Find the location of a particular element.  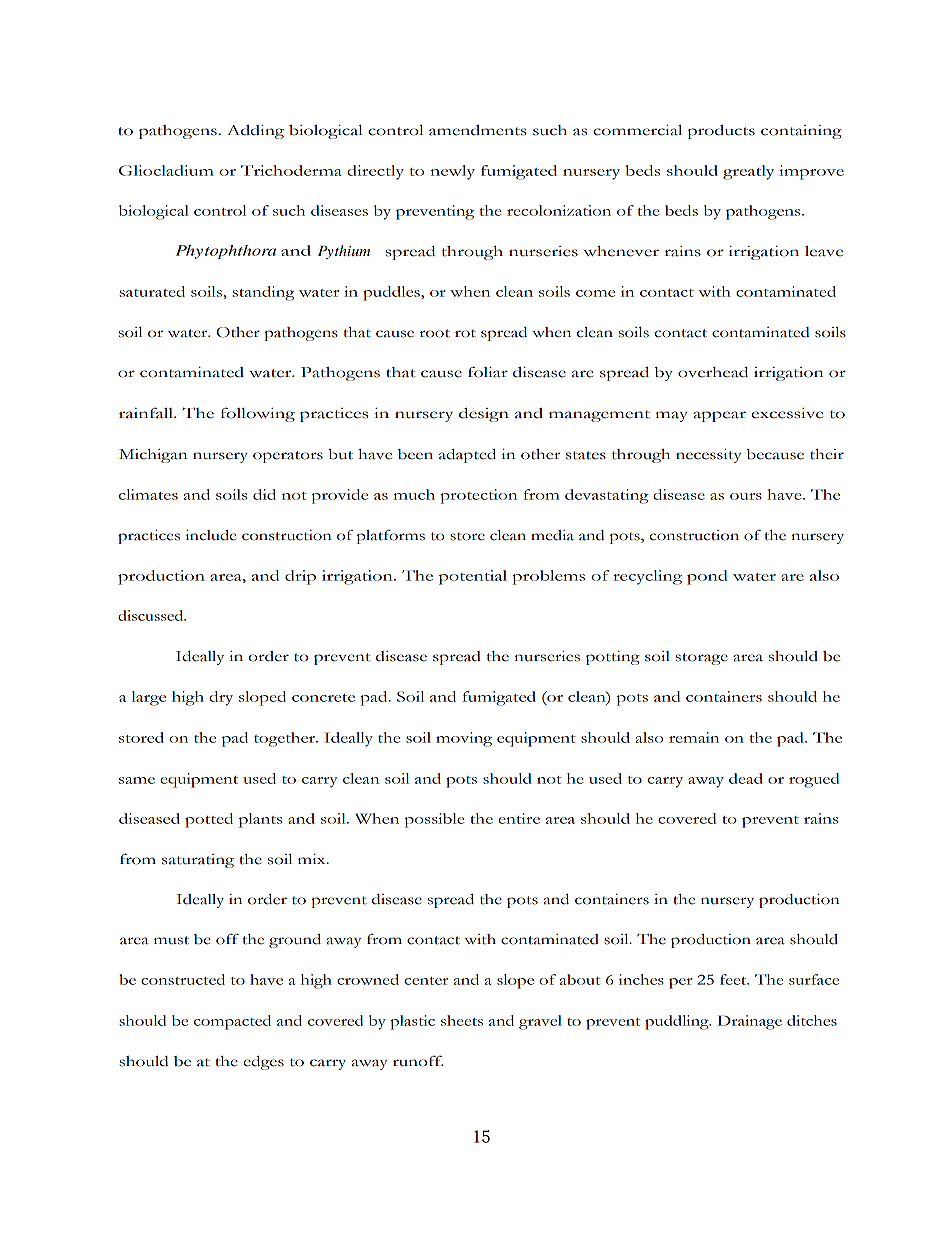

greatly is located at coordinates (748, 172).
